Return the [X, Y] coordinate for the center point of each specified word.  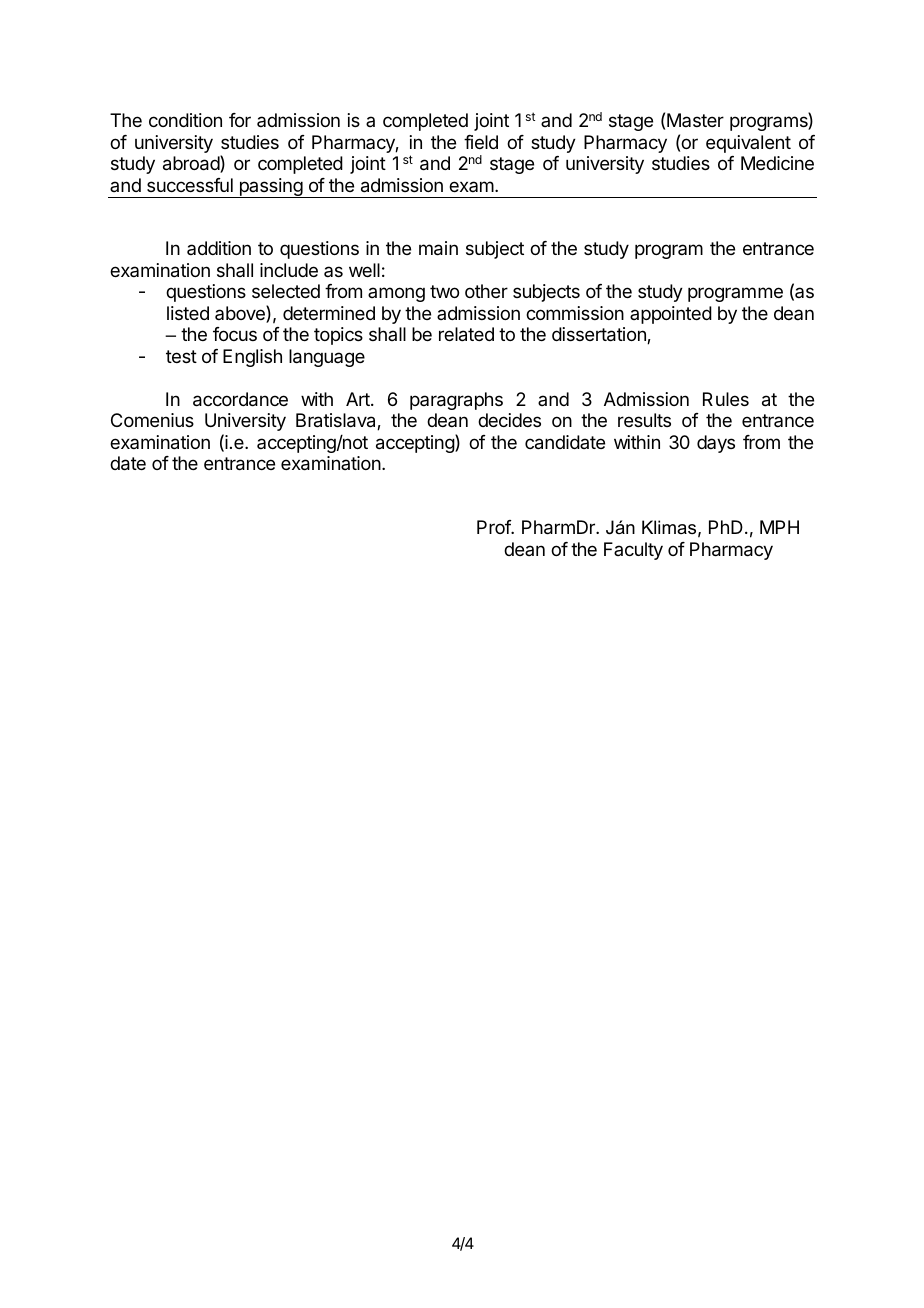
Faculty [633, 551]
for [240, 120]
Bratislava [337, 421]
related [466, 334]
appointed [671, 315]
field [481, 142]
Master [695, 120]
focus [235, 334]
